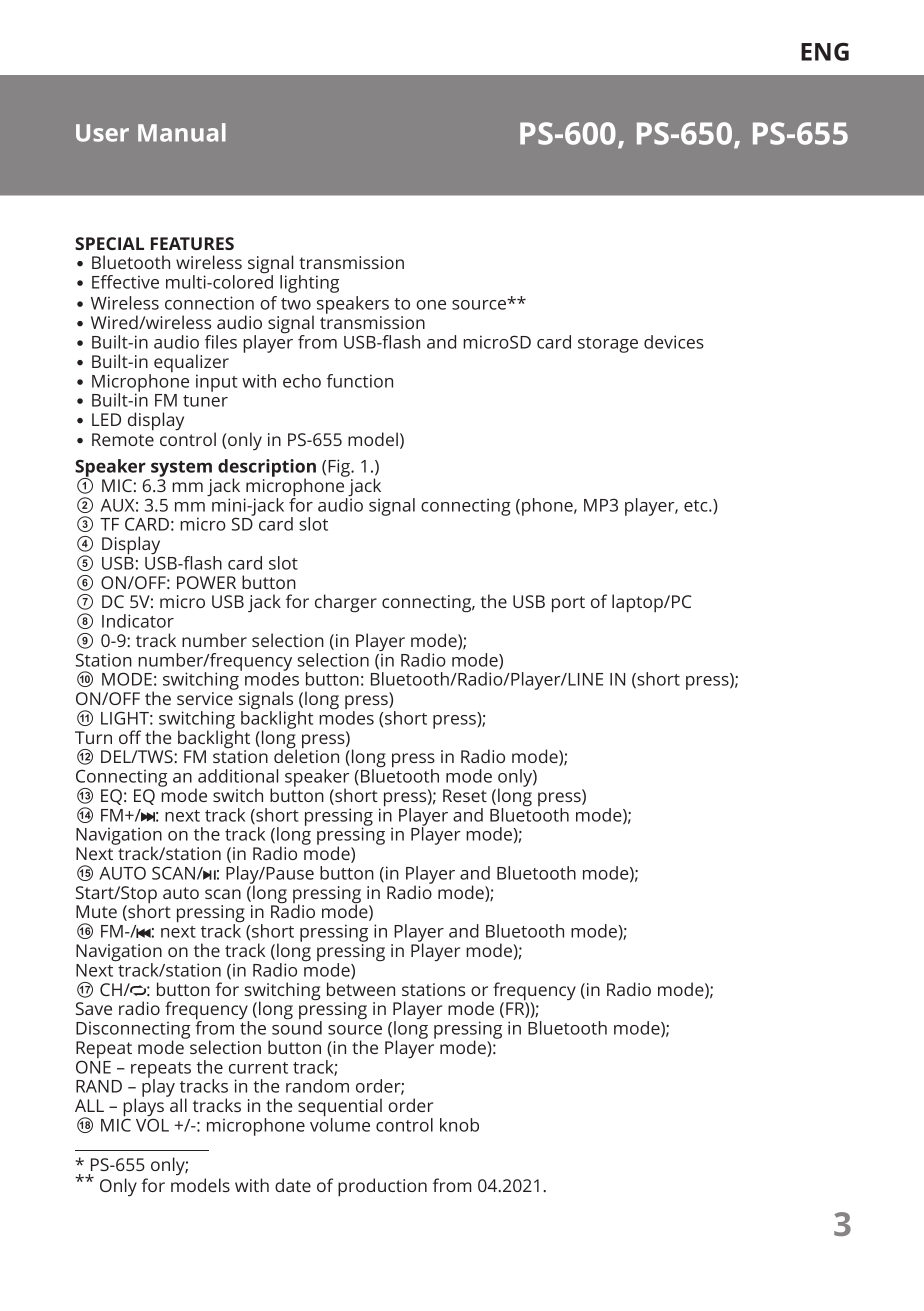 Image resolution: width=924 pixels, height=1311 pixels. Describe the element at coordinates (697, 506) in the document. I see `etc` at that location.
